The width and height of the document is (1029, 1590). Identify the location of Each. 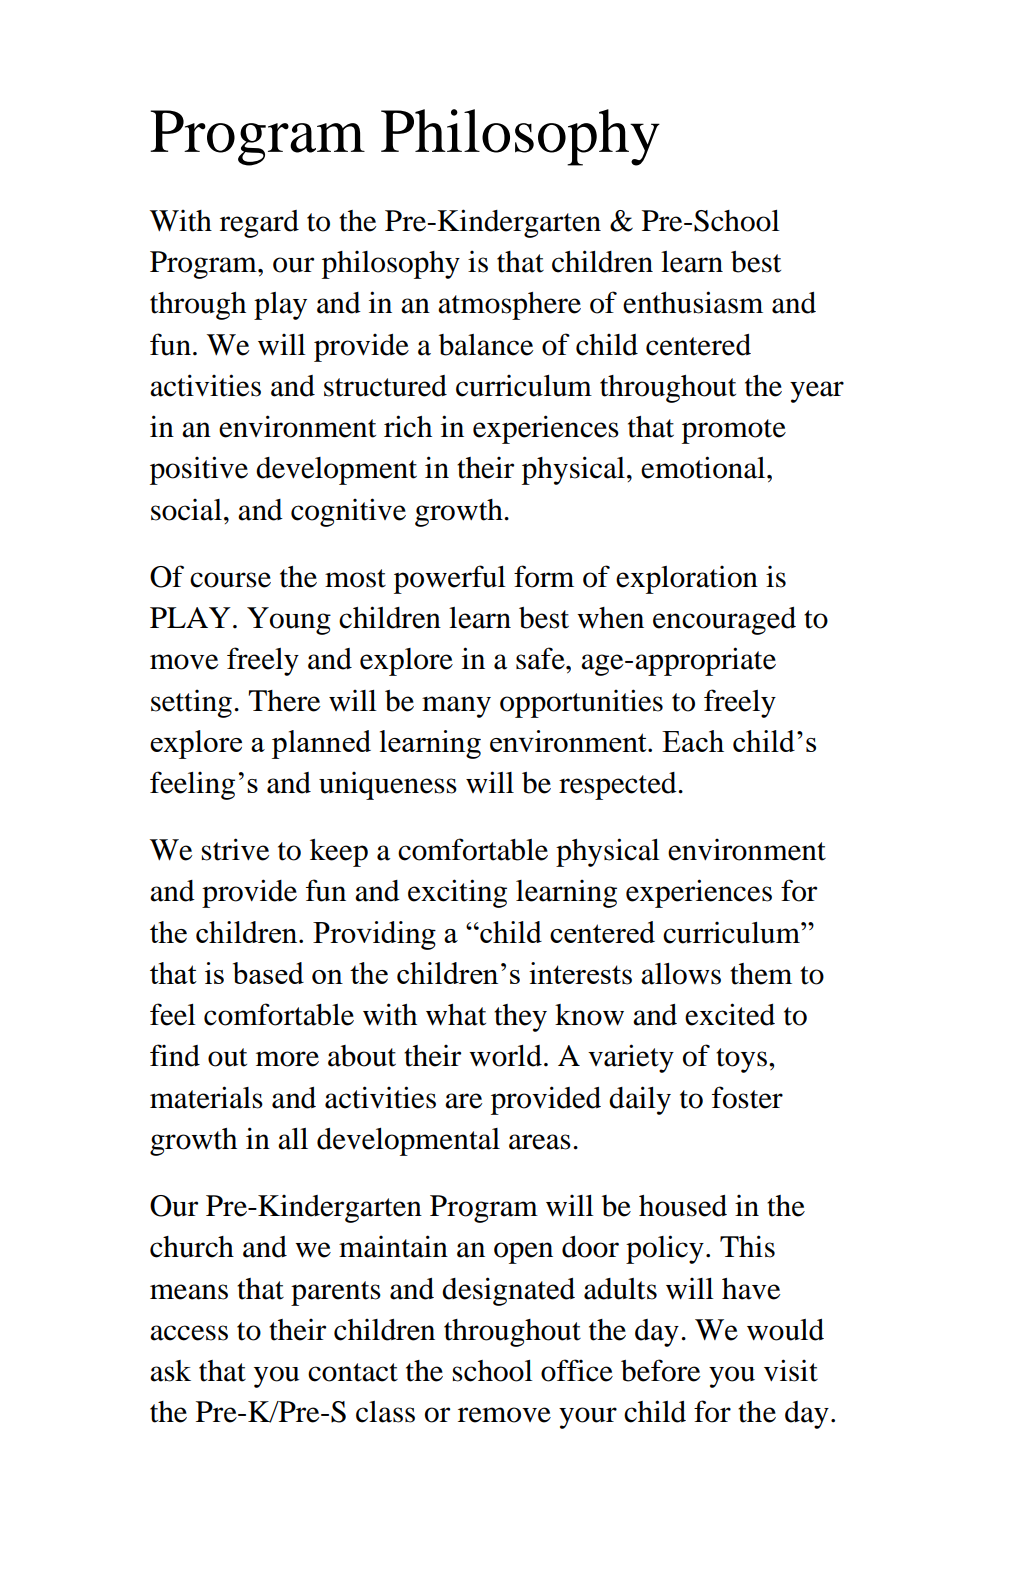
(693, 741).
